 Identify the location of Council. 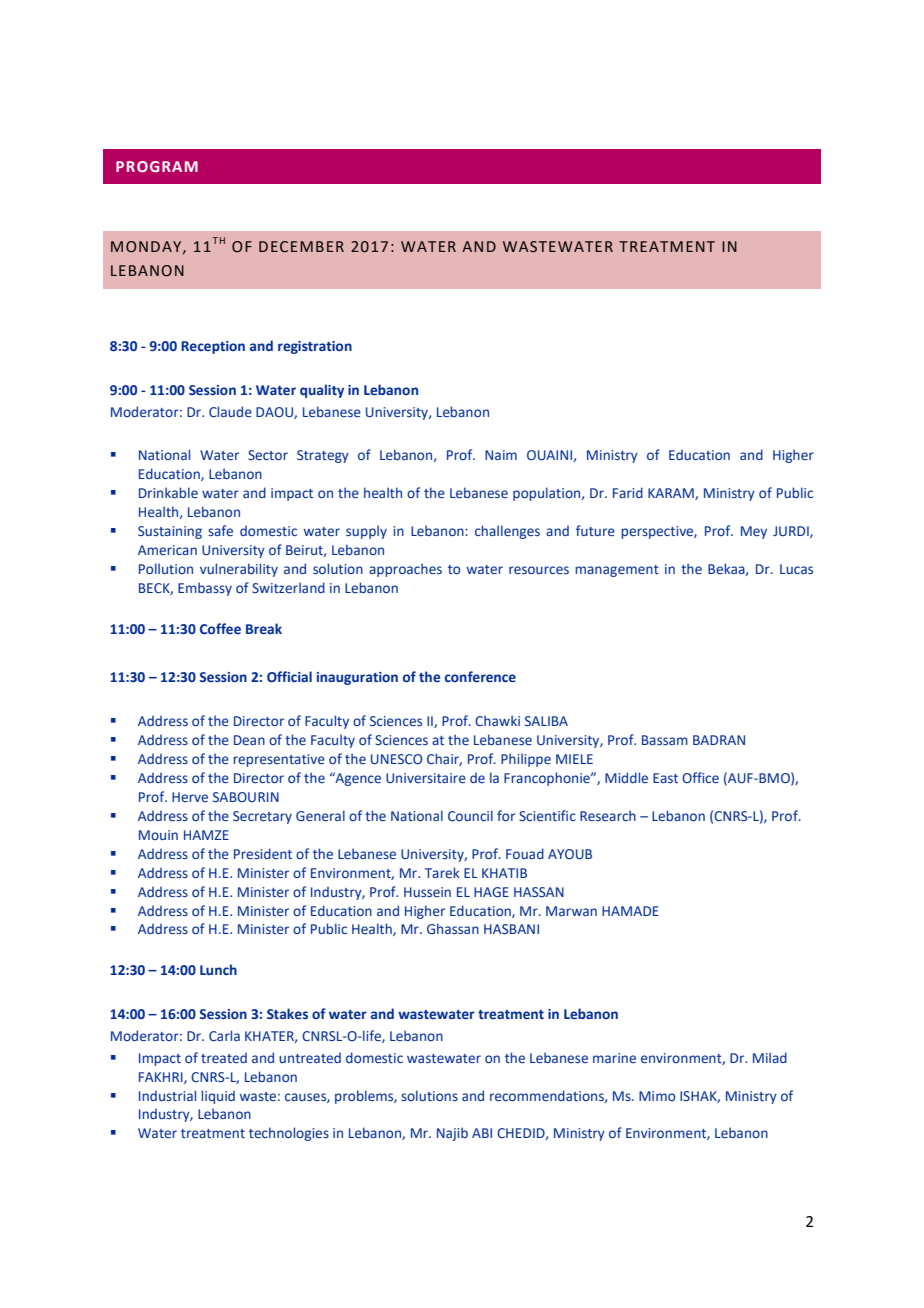
(470, 815).
